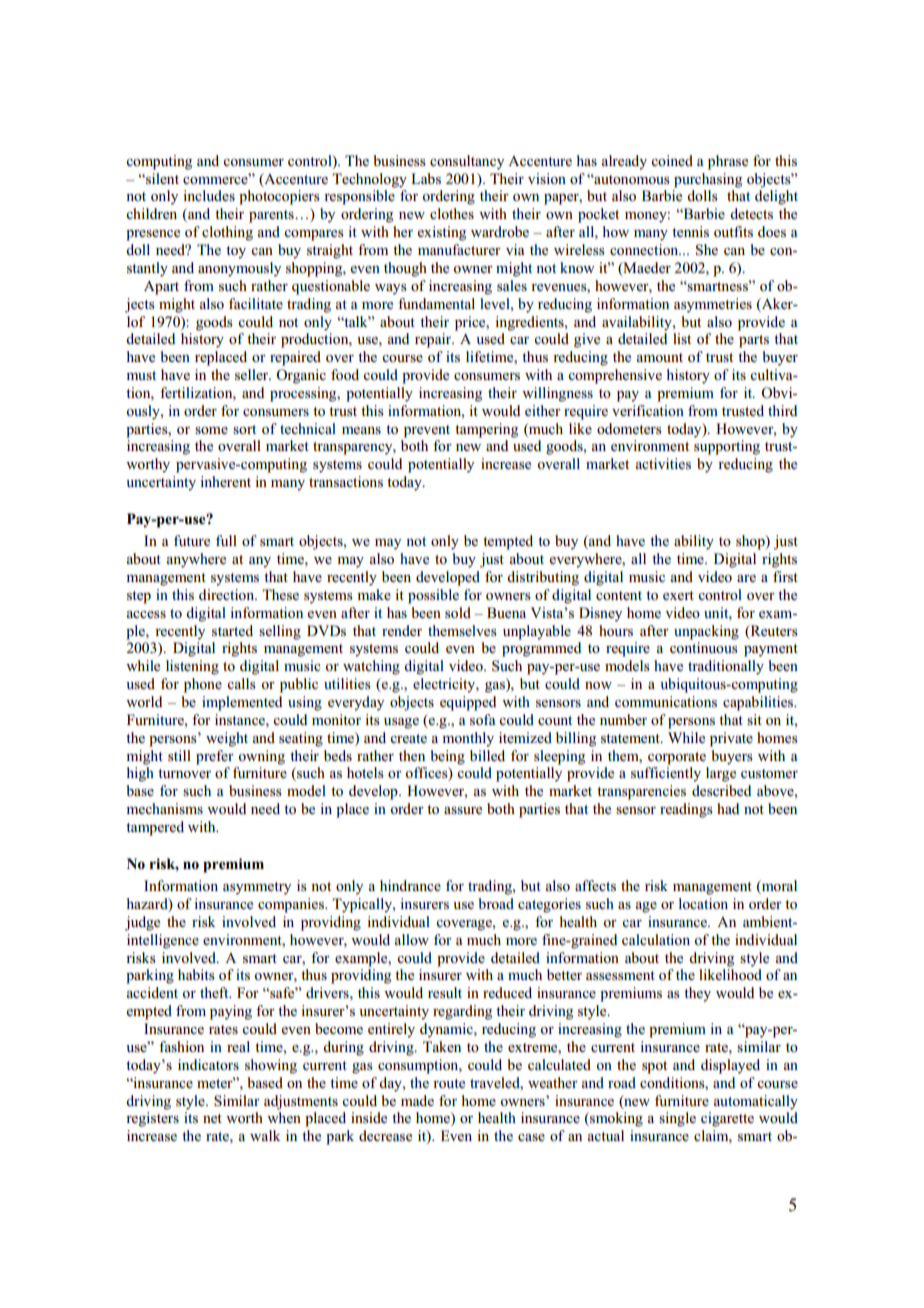 Image resolution: width=924 pixels, height=1308 pixels. Describe the element at coordinates (209, 195) in the screenshot. I see `includes` at that location.
